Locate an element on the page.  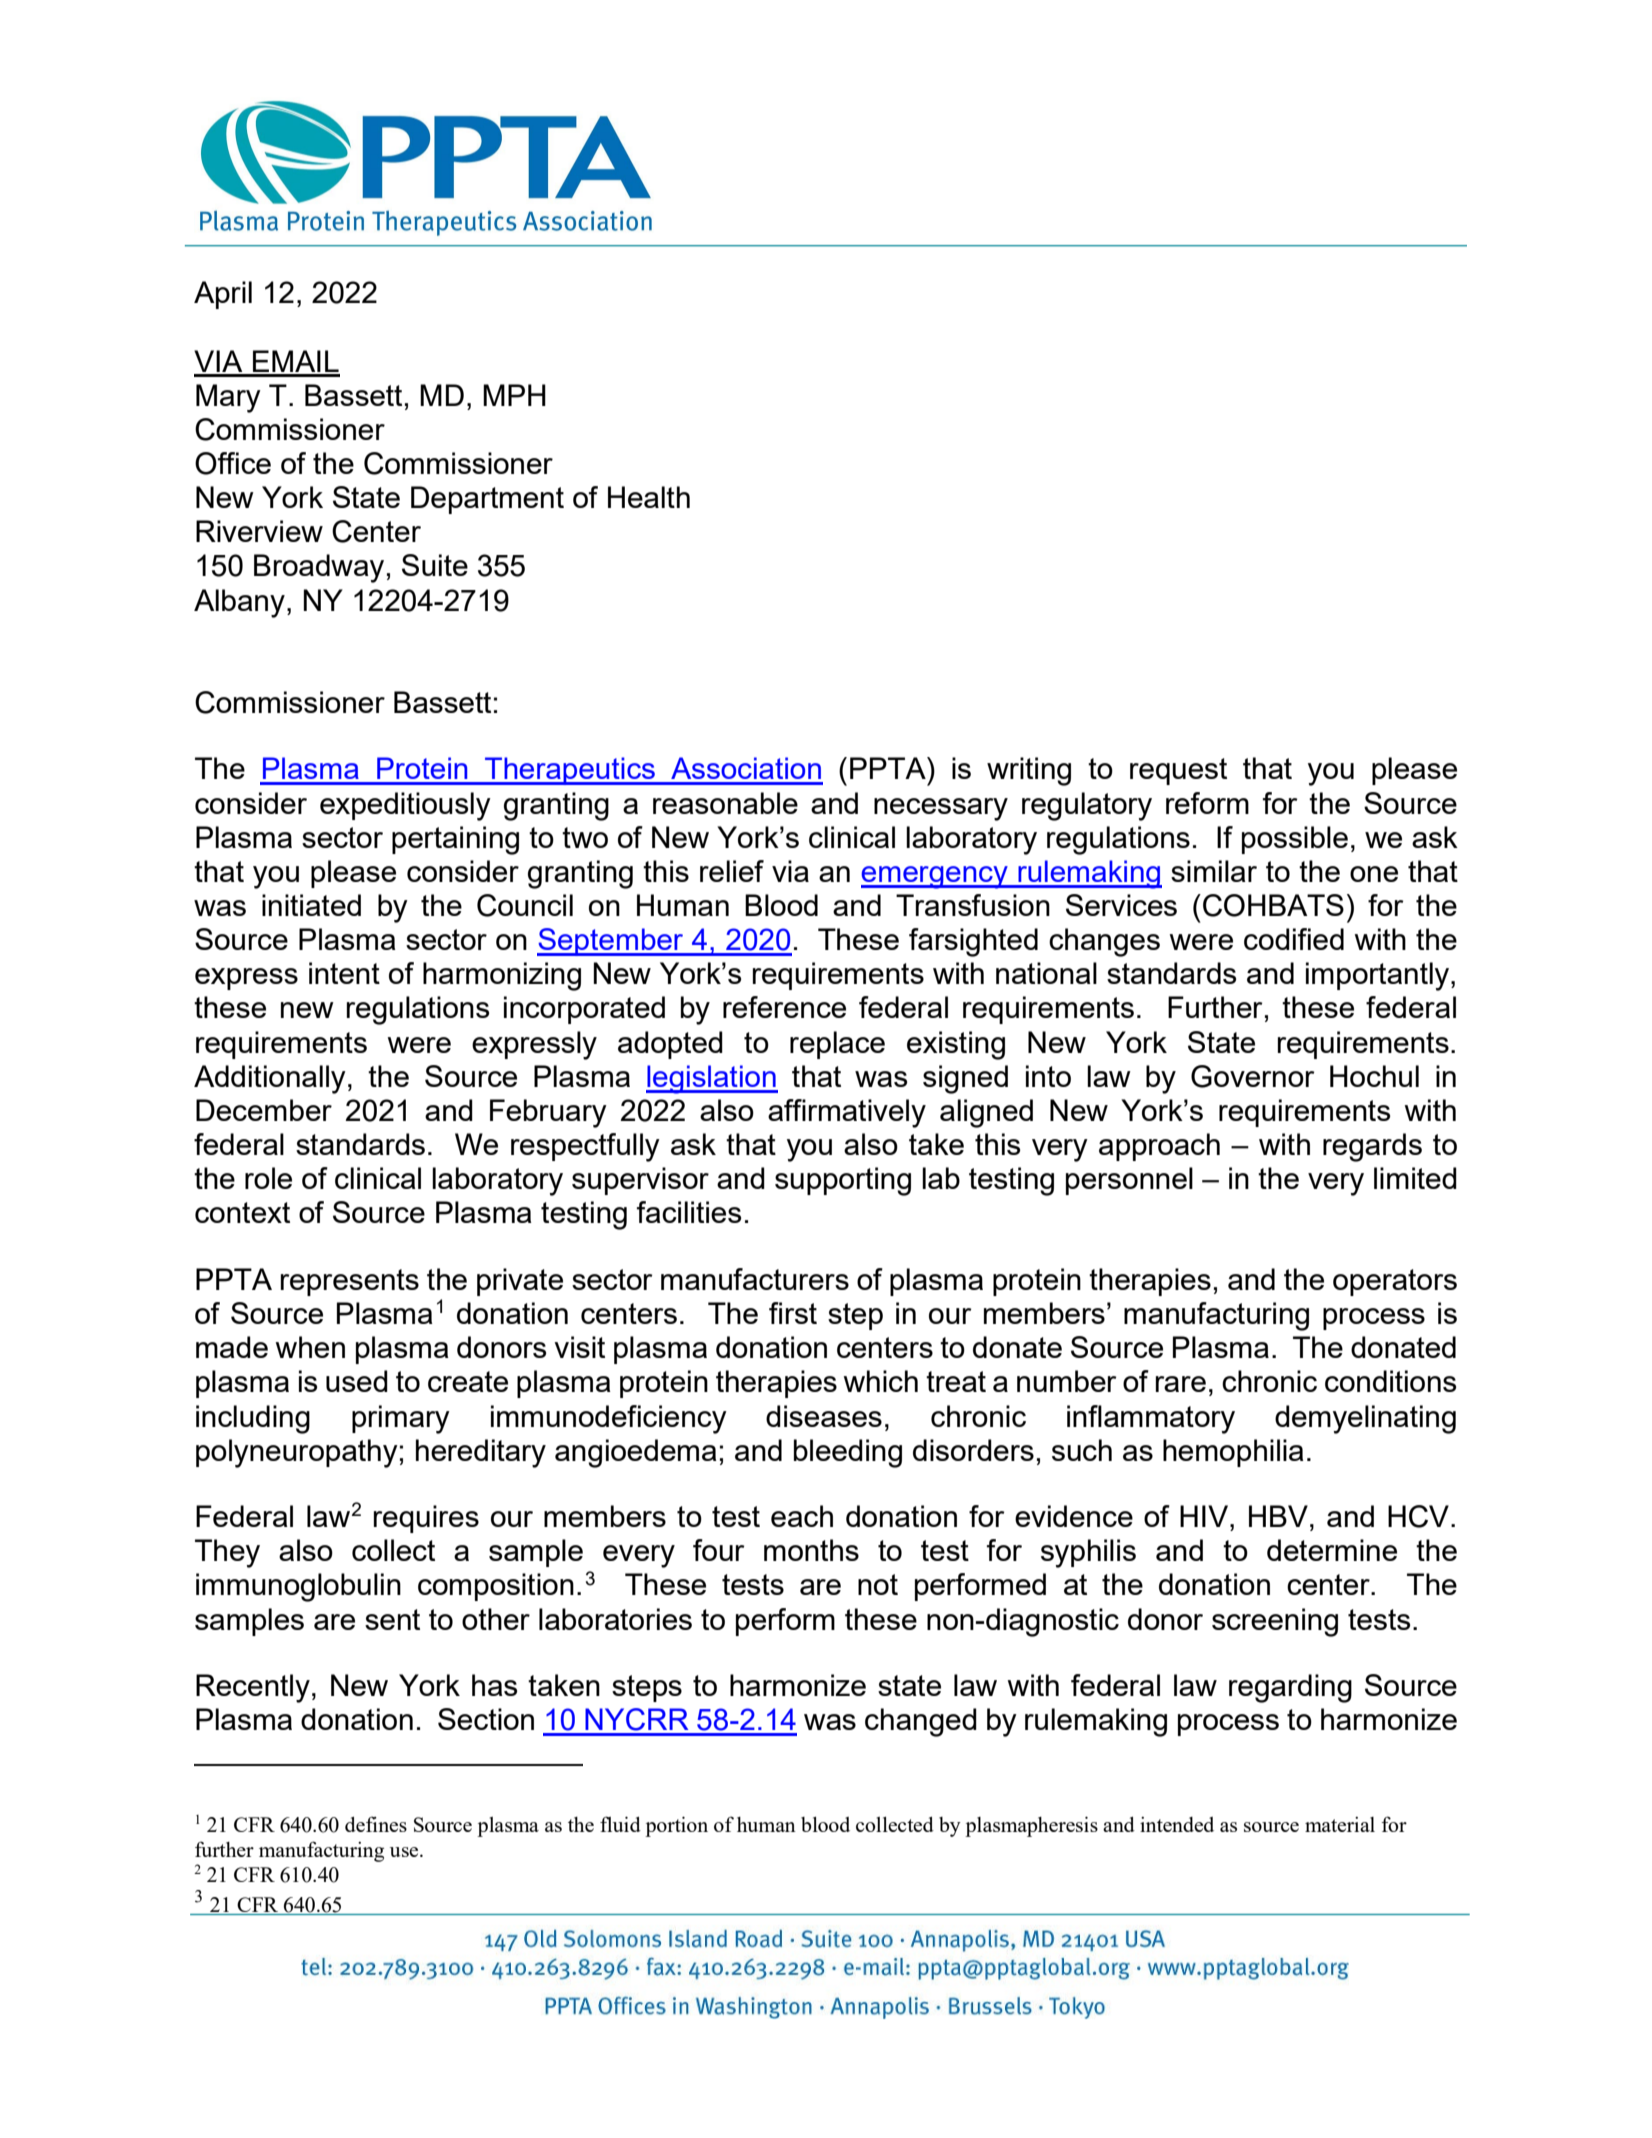
when is located at coordinates (310, 1347).
